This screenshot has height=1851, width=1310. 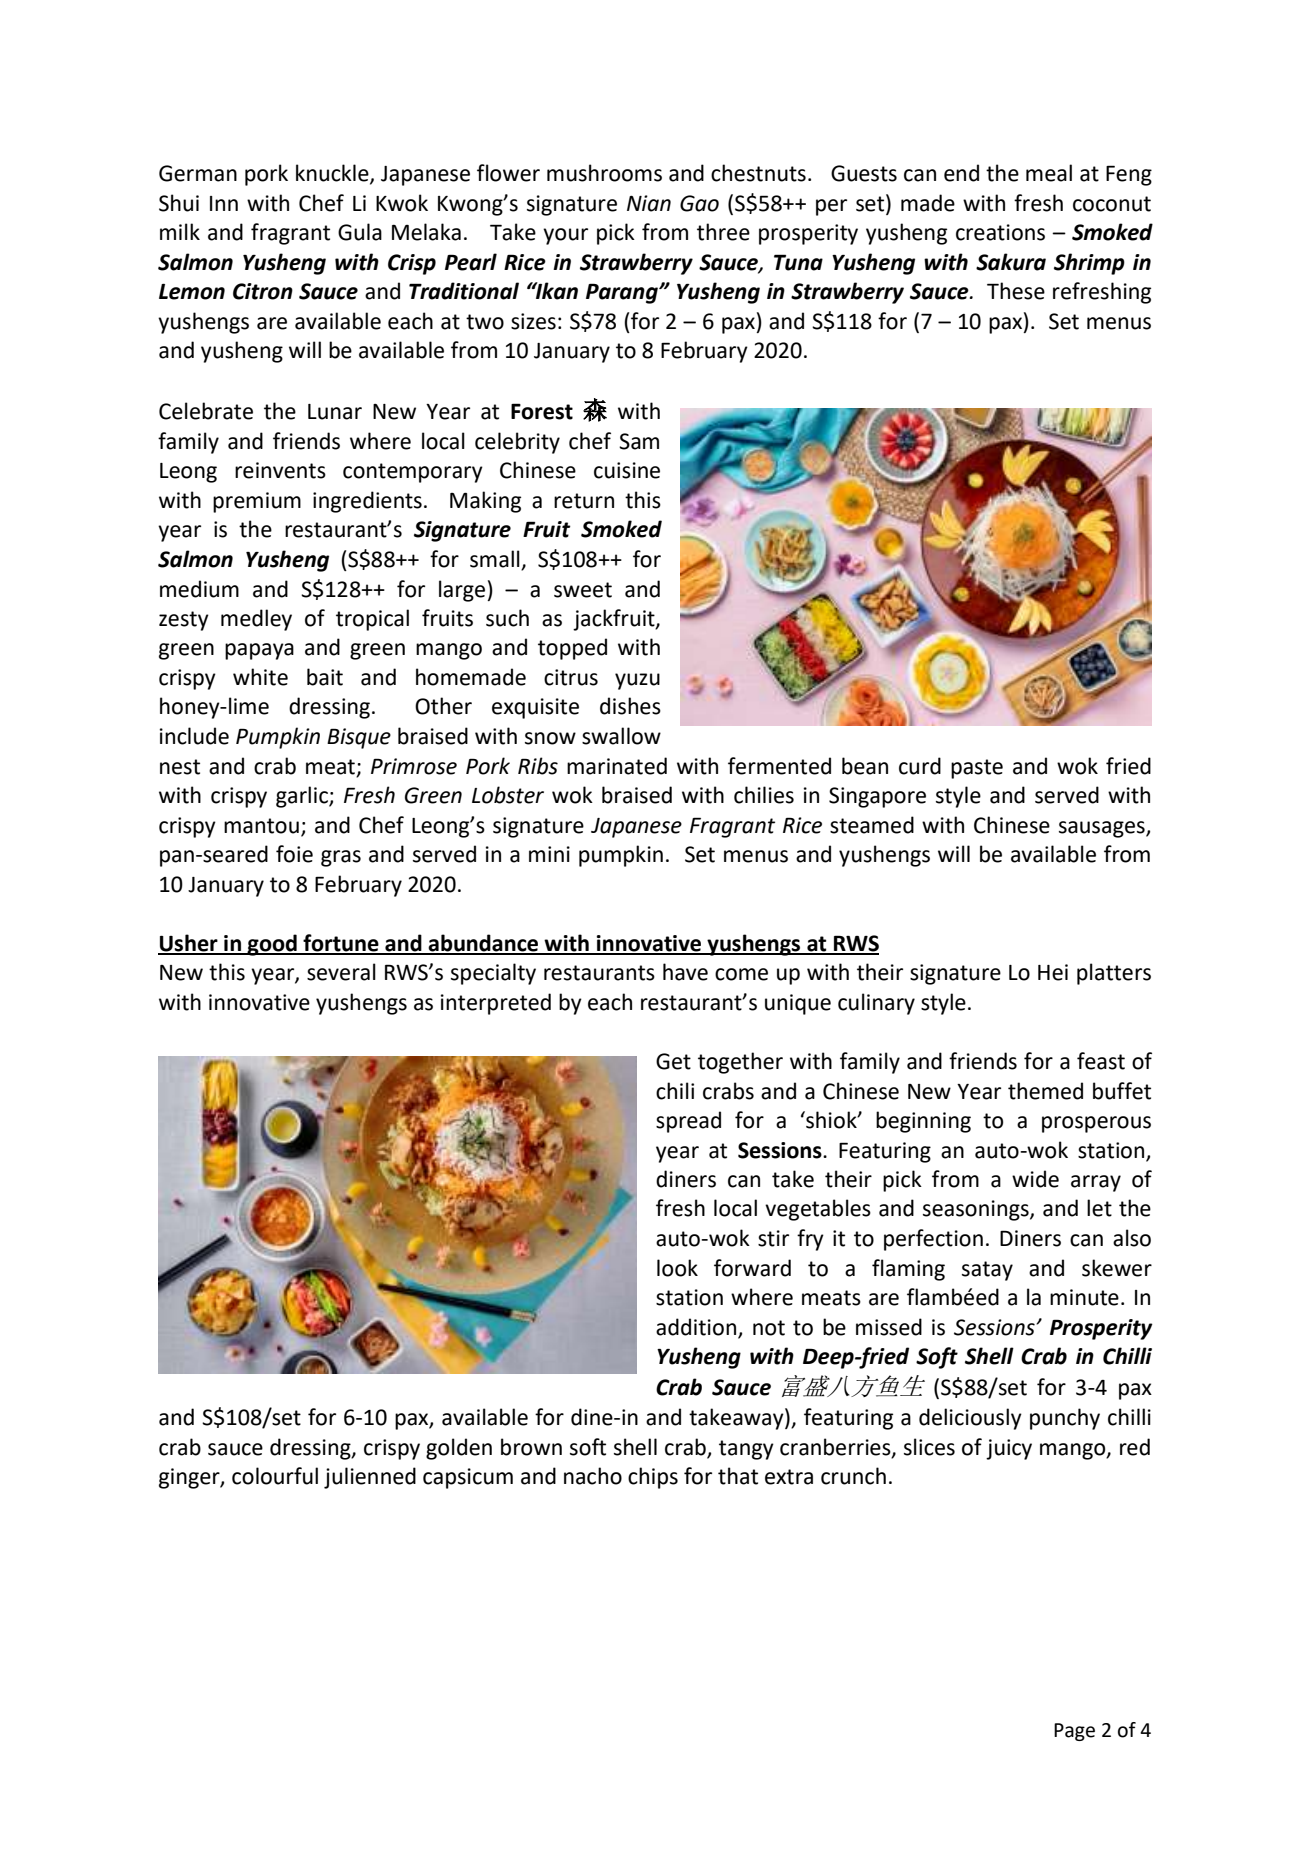 What do you see at coordinates (685, 972) in the screenshot?
I see `have` at bounding box center [685, 972].
